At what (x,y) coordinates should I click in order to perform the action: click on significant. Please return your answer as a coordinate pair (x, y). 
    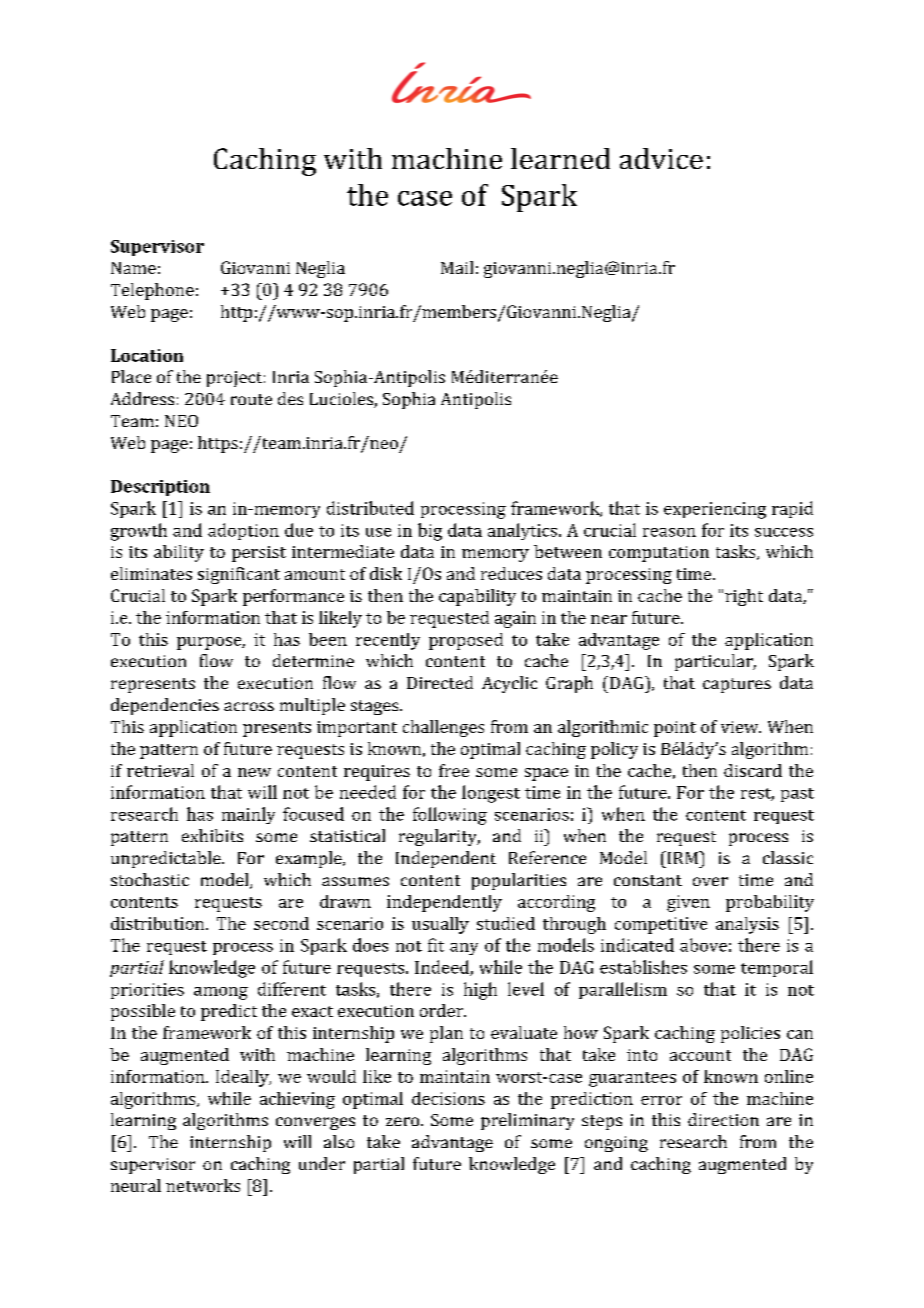
    Looking at the image, I should click on (239, 575).
